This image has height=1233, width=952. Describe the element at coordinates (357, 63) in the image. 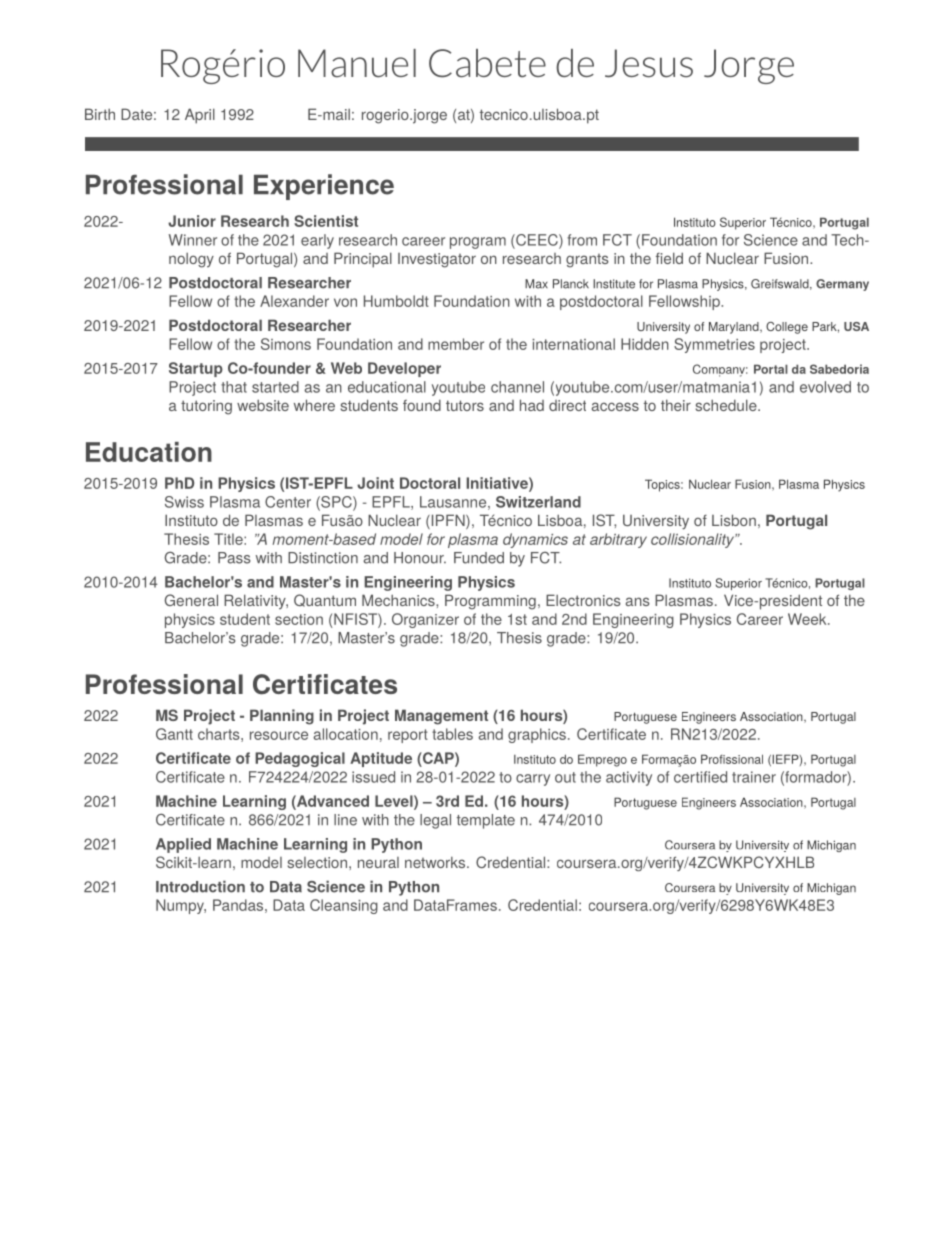

I see `Manuel` at that location.
